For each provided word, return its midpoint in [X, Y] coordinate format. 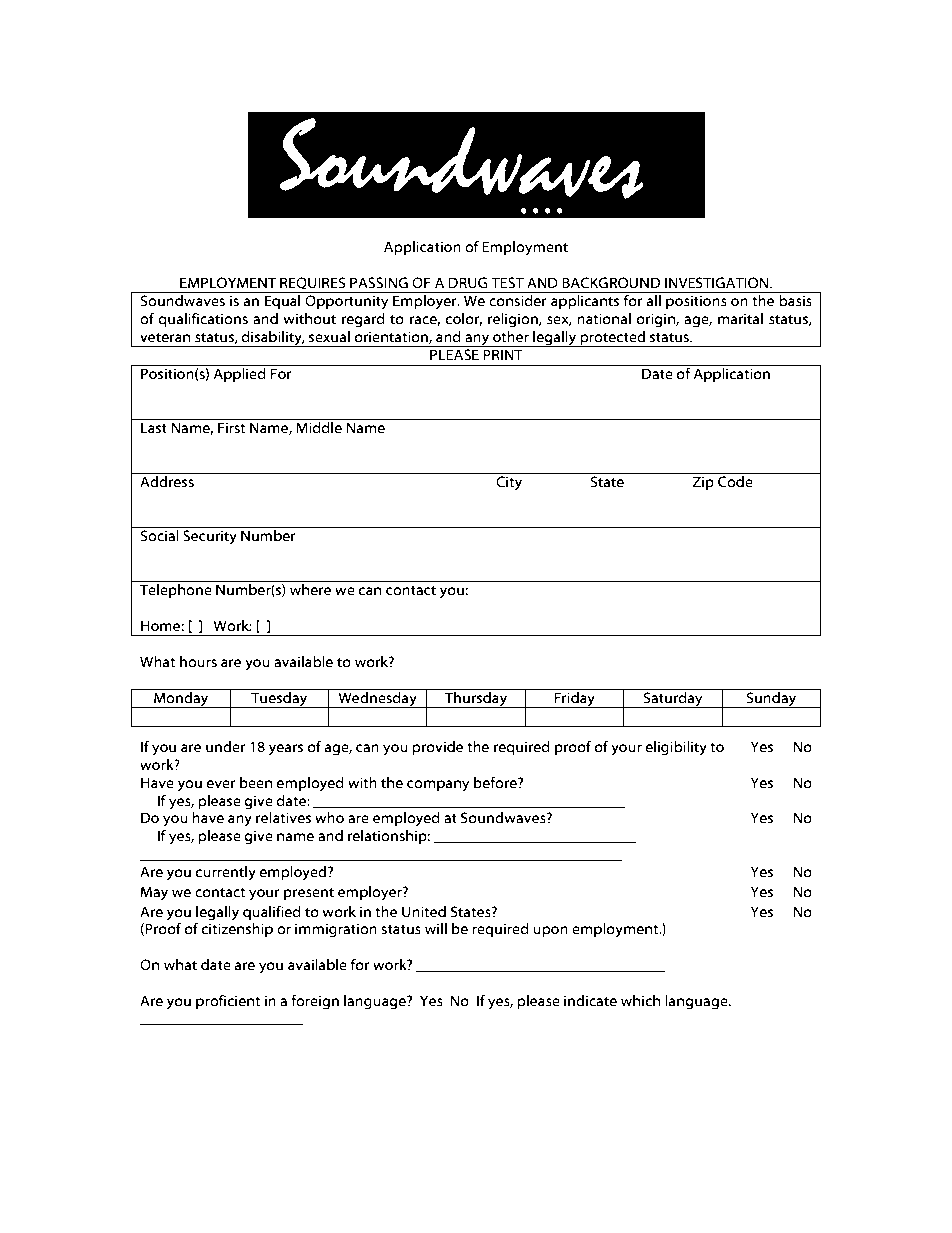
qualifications [203, 319]
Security [210, 537]
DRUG [468, 283]
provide [437, 748]
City [509, 483]
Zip [703, 483]
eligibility [676, 748]
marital [740, 319]
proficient [228, 1001]
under [226, 747]
